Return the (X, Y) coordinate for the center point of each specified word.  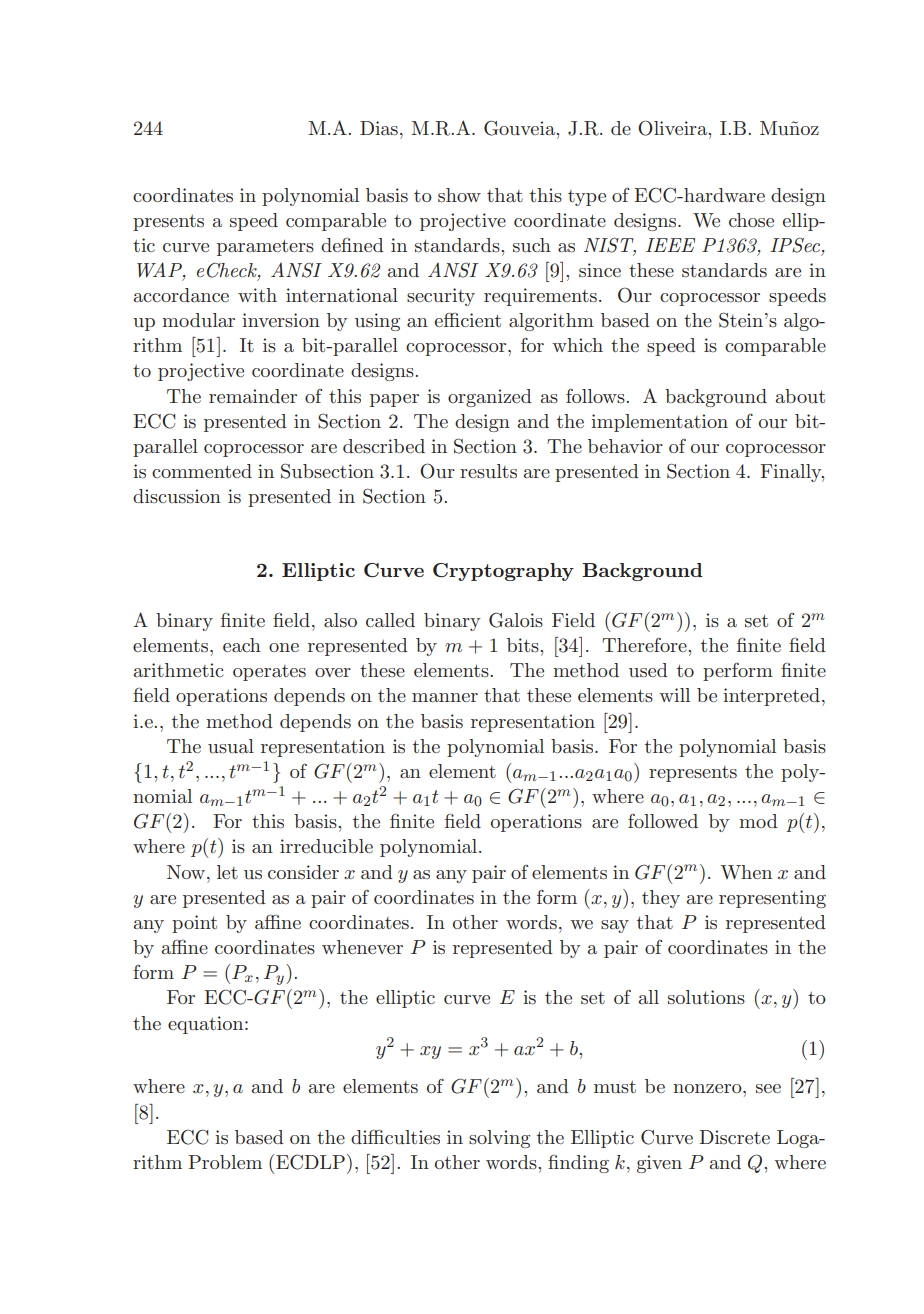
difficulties (395, 1137)
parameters (265, 247)
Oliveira (674, 128)
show (459, 195)
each (242, 645)
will (674, 695)
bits (524, 645)
